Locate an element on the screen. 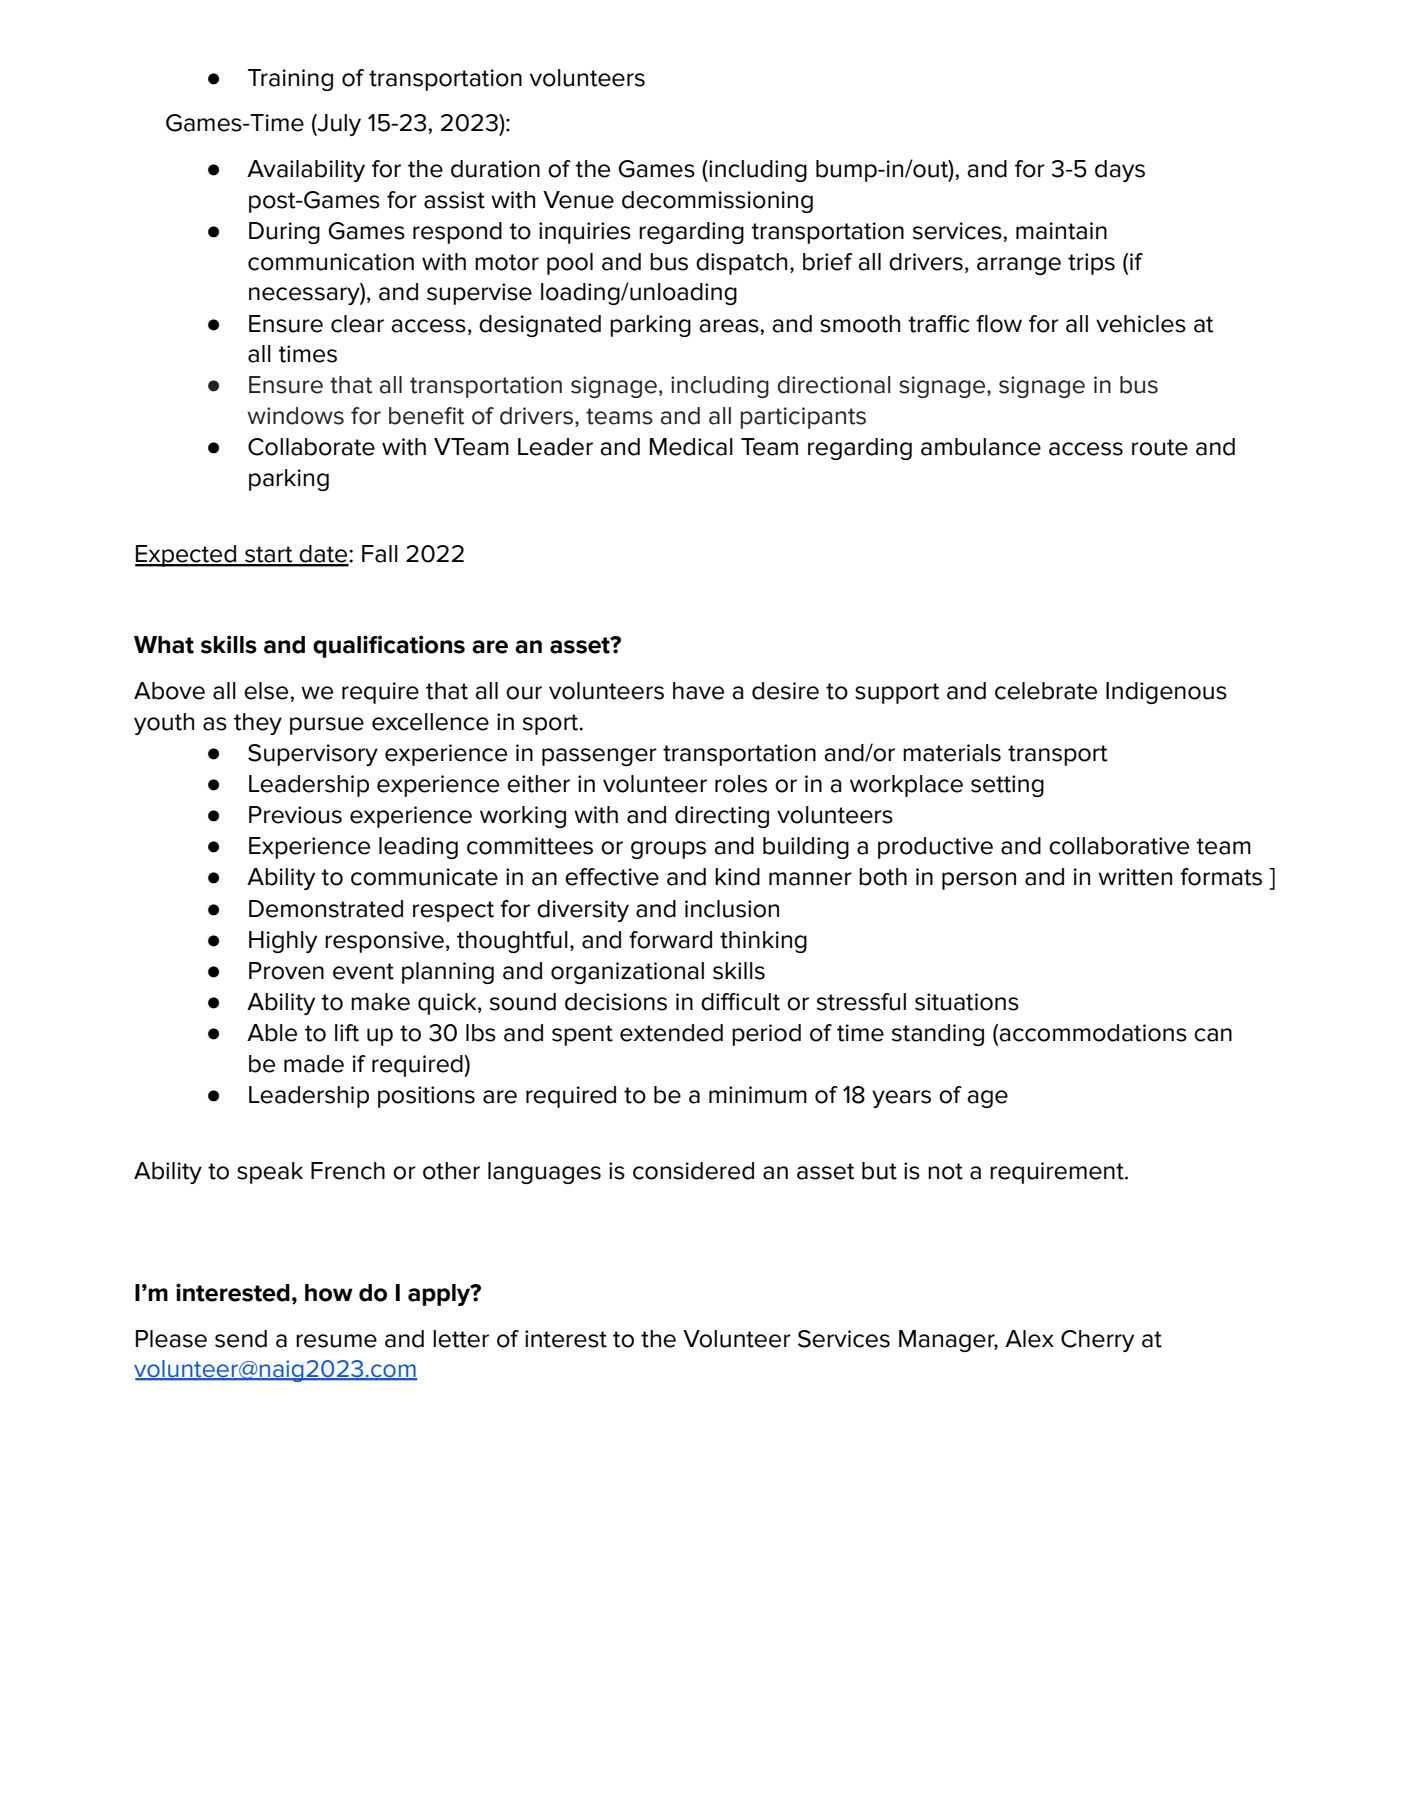 The width and height of the screenshot is (1403, 1816). decommissioning is located at coordinates (717, 202).
